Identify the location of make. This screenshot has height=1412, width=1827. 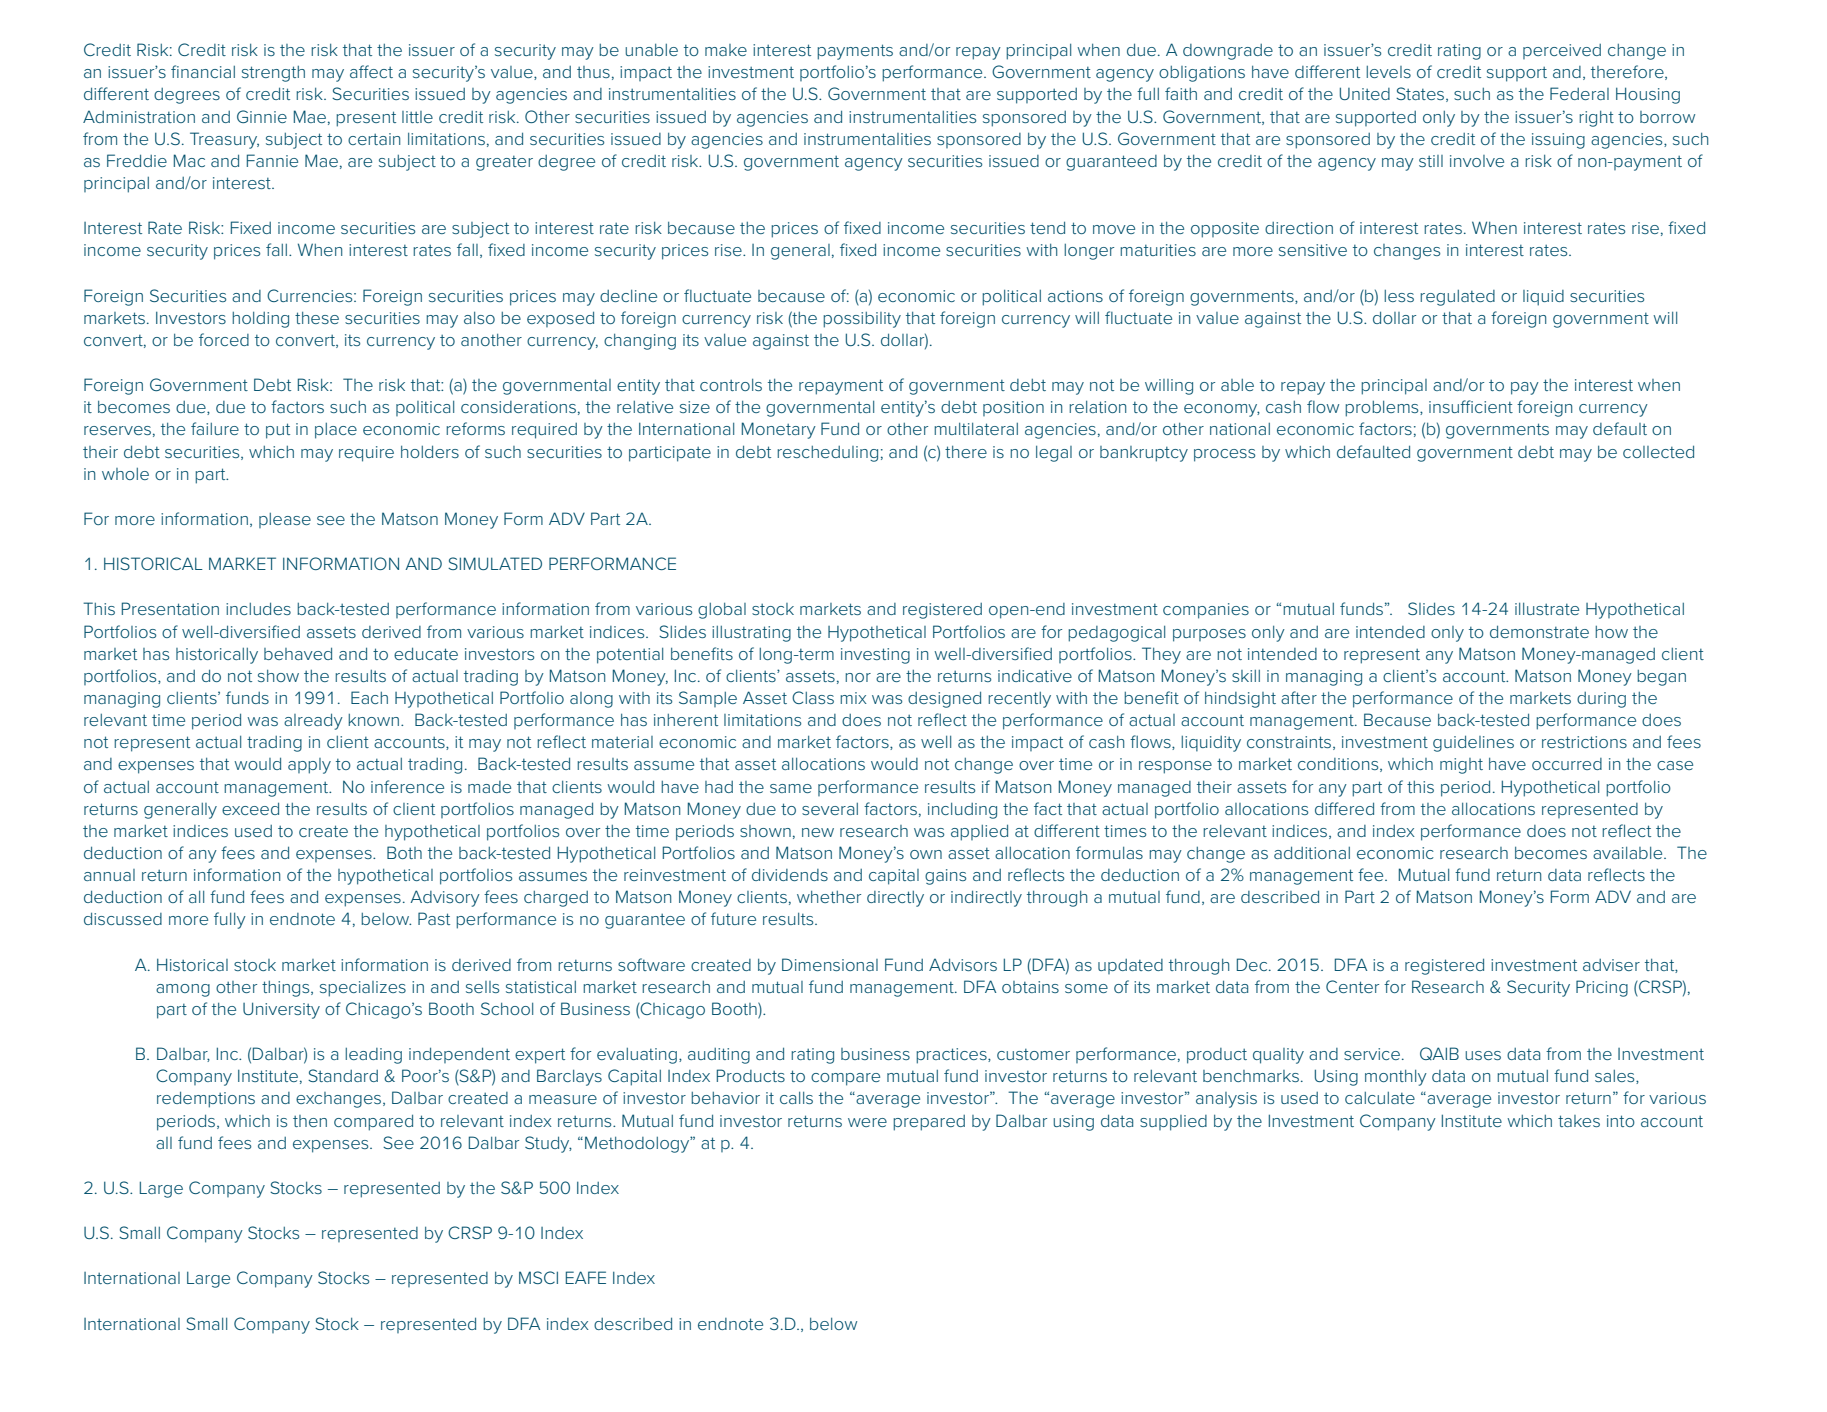
(726, 50).
